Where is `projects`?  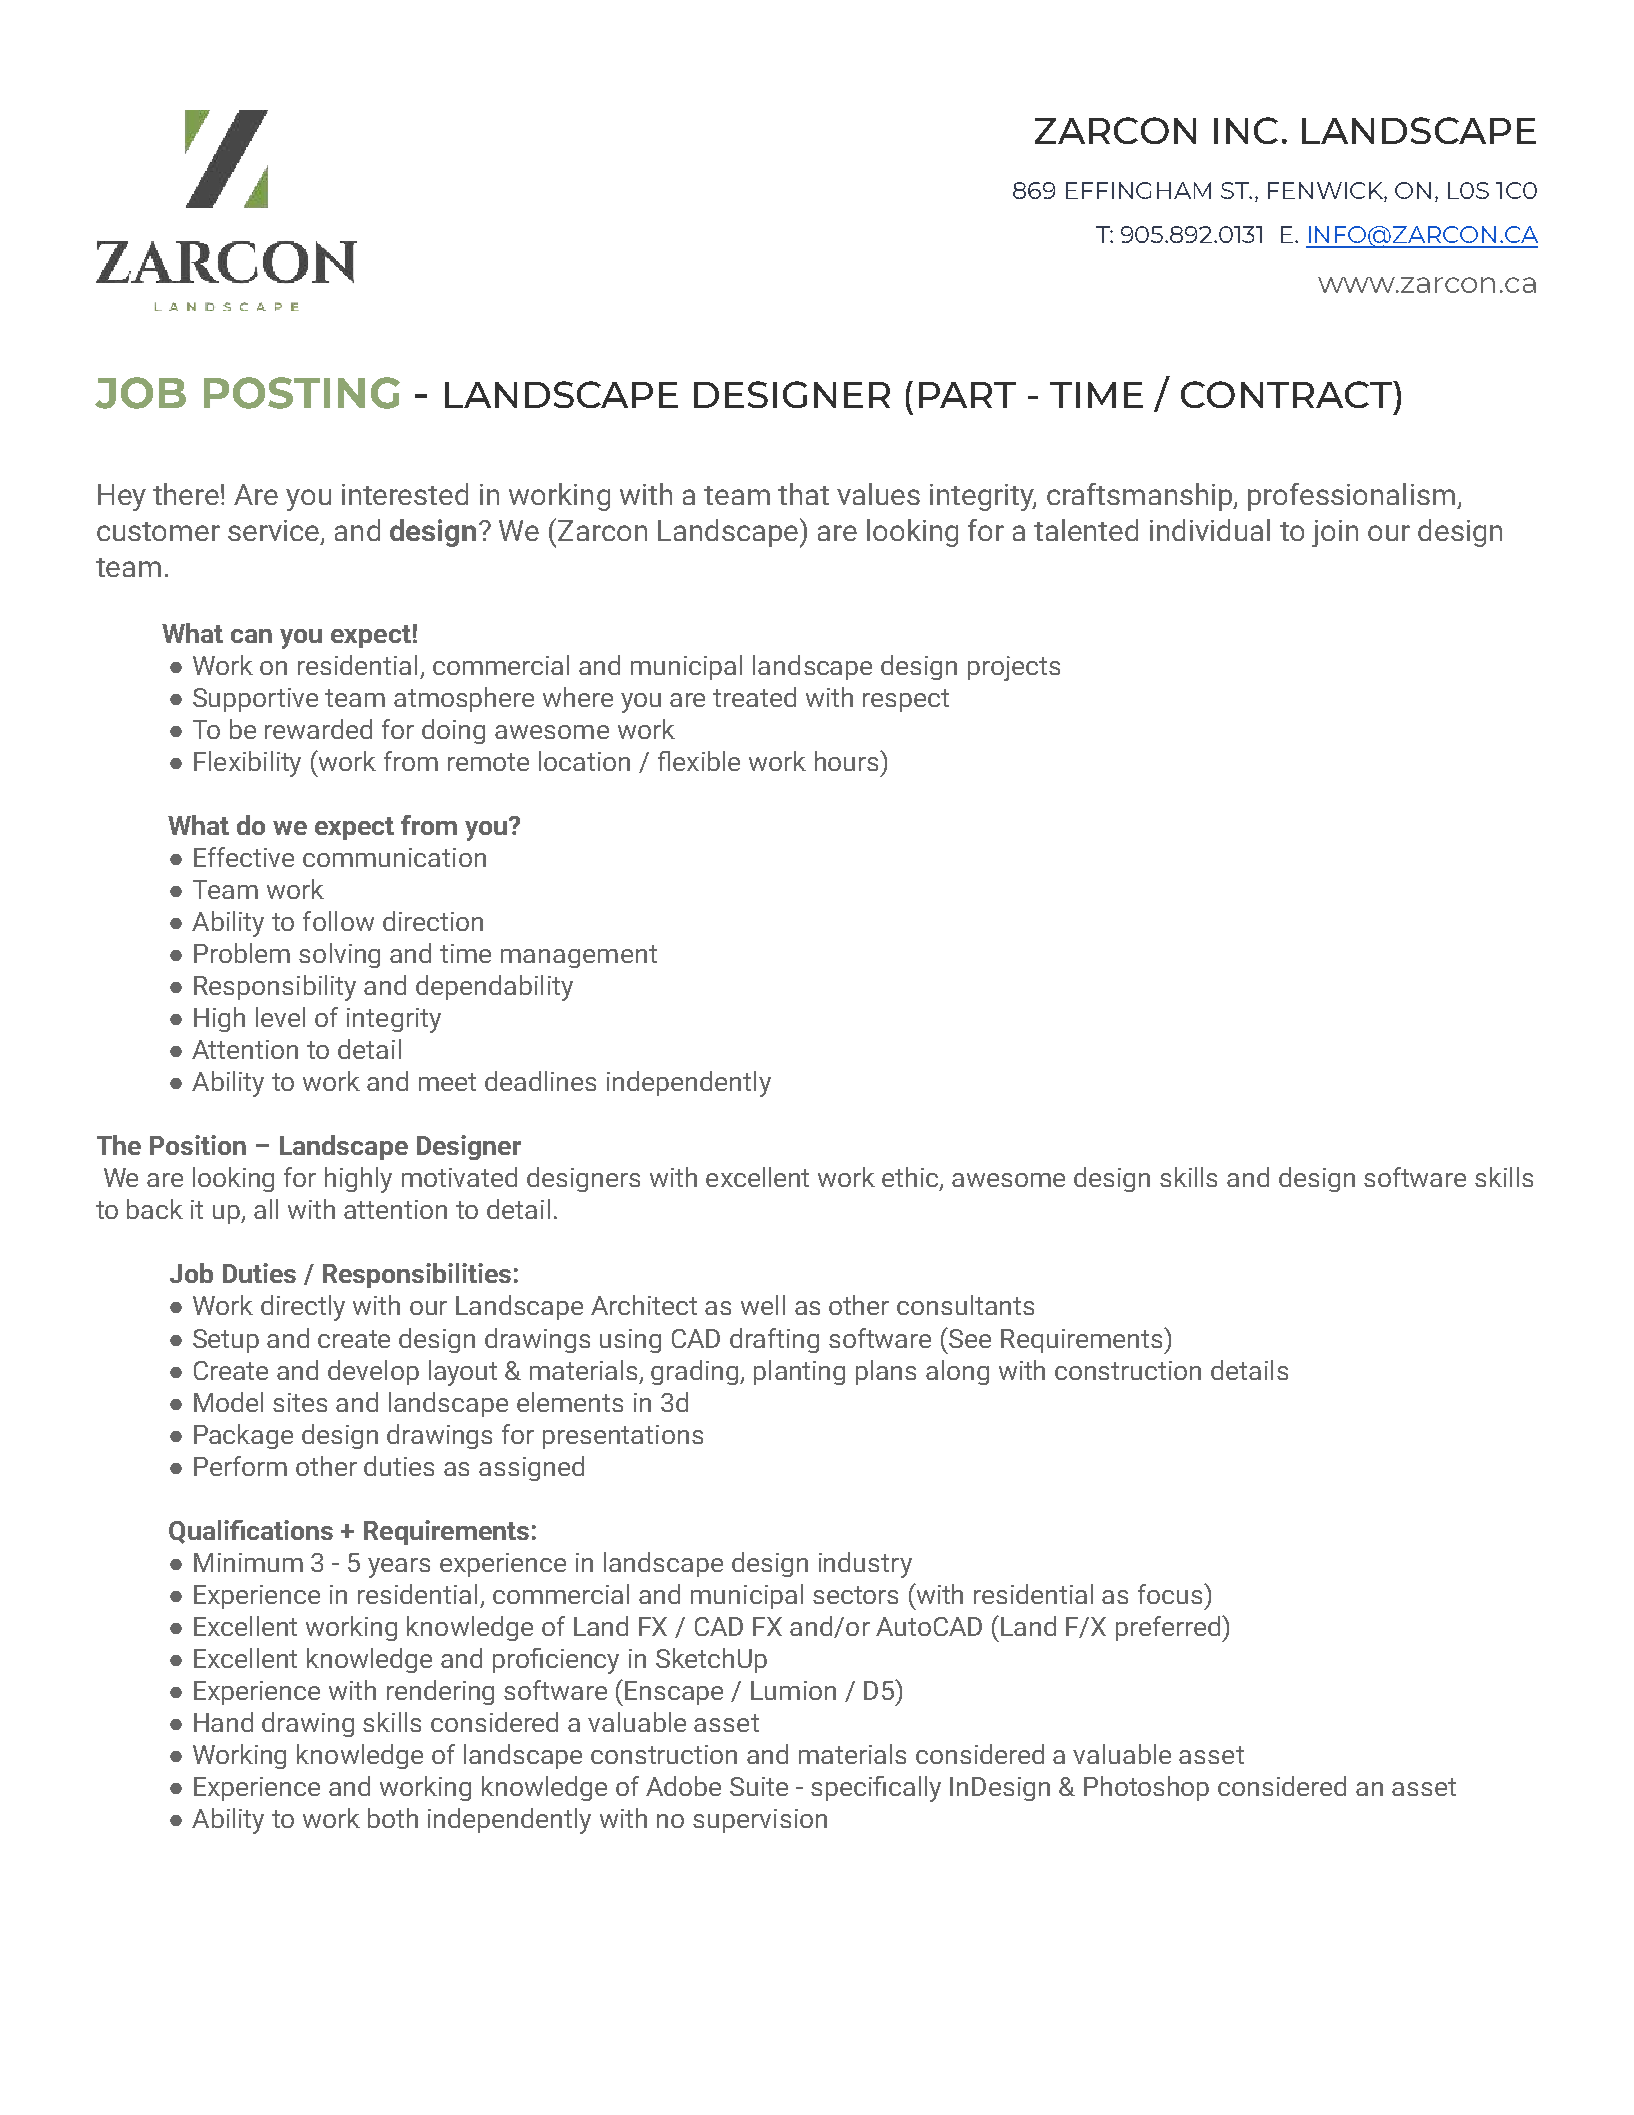 projects is located at coordinates (1014, 668).
